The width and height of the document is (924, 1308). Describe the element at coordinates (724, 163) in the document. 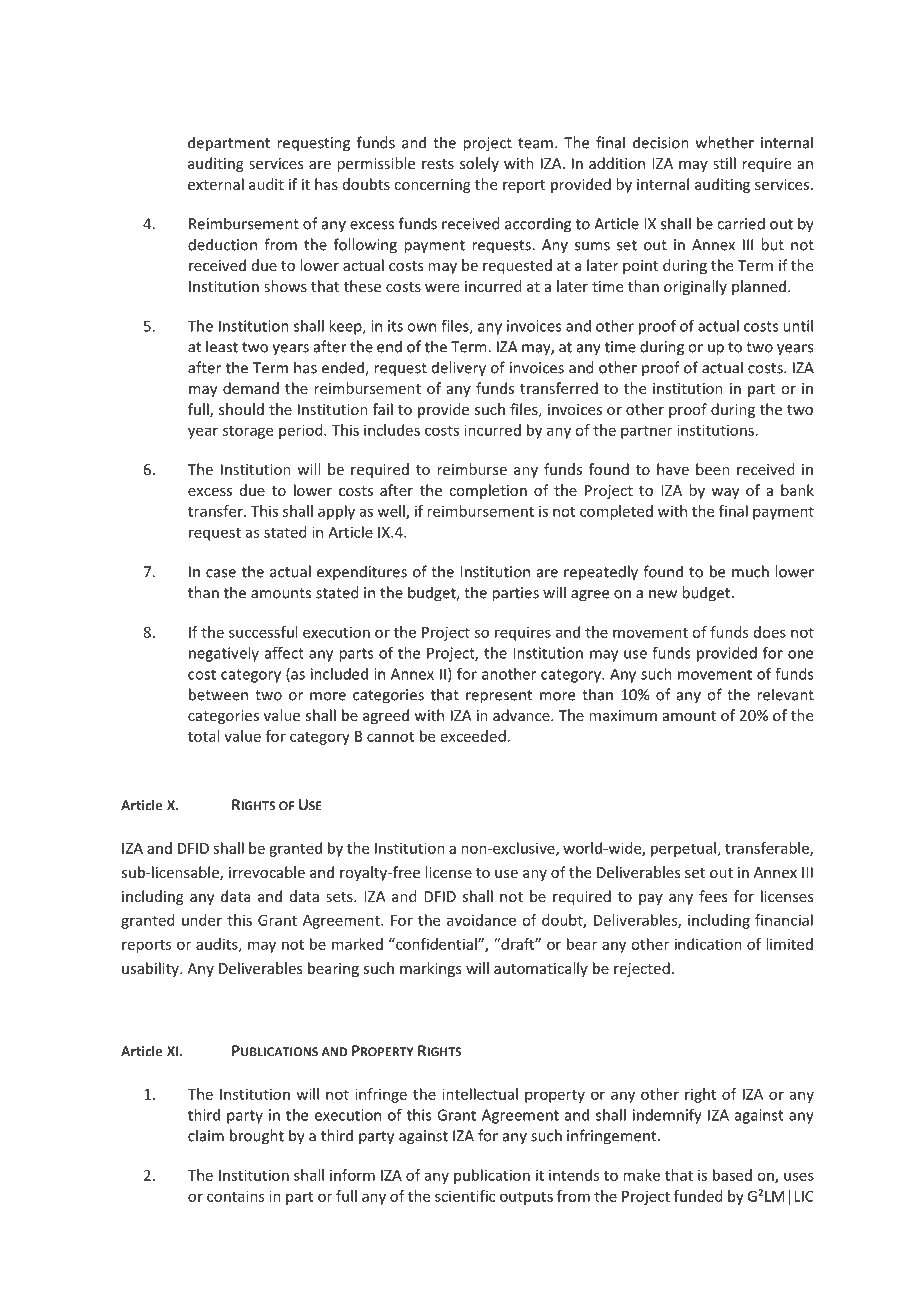

I see `still` at that location.
